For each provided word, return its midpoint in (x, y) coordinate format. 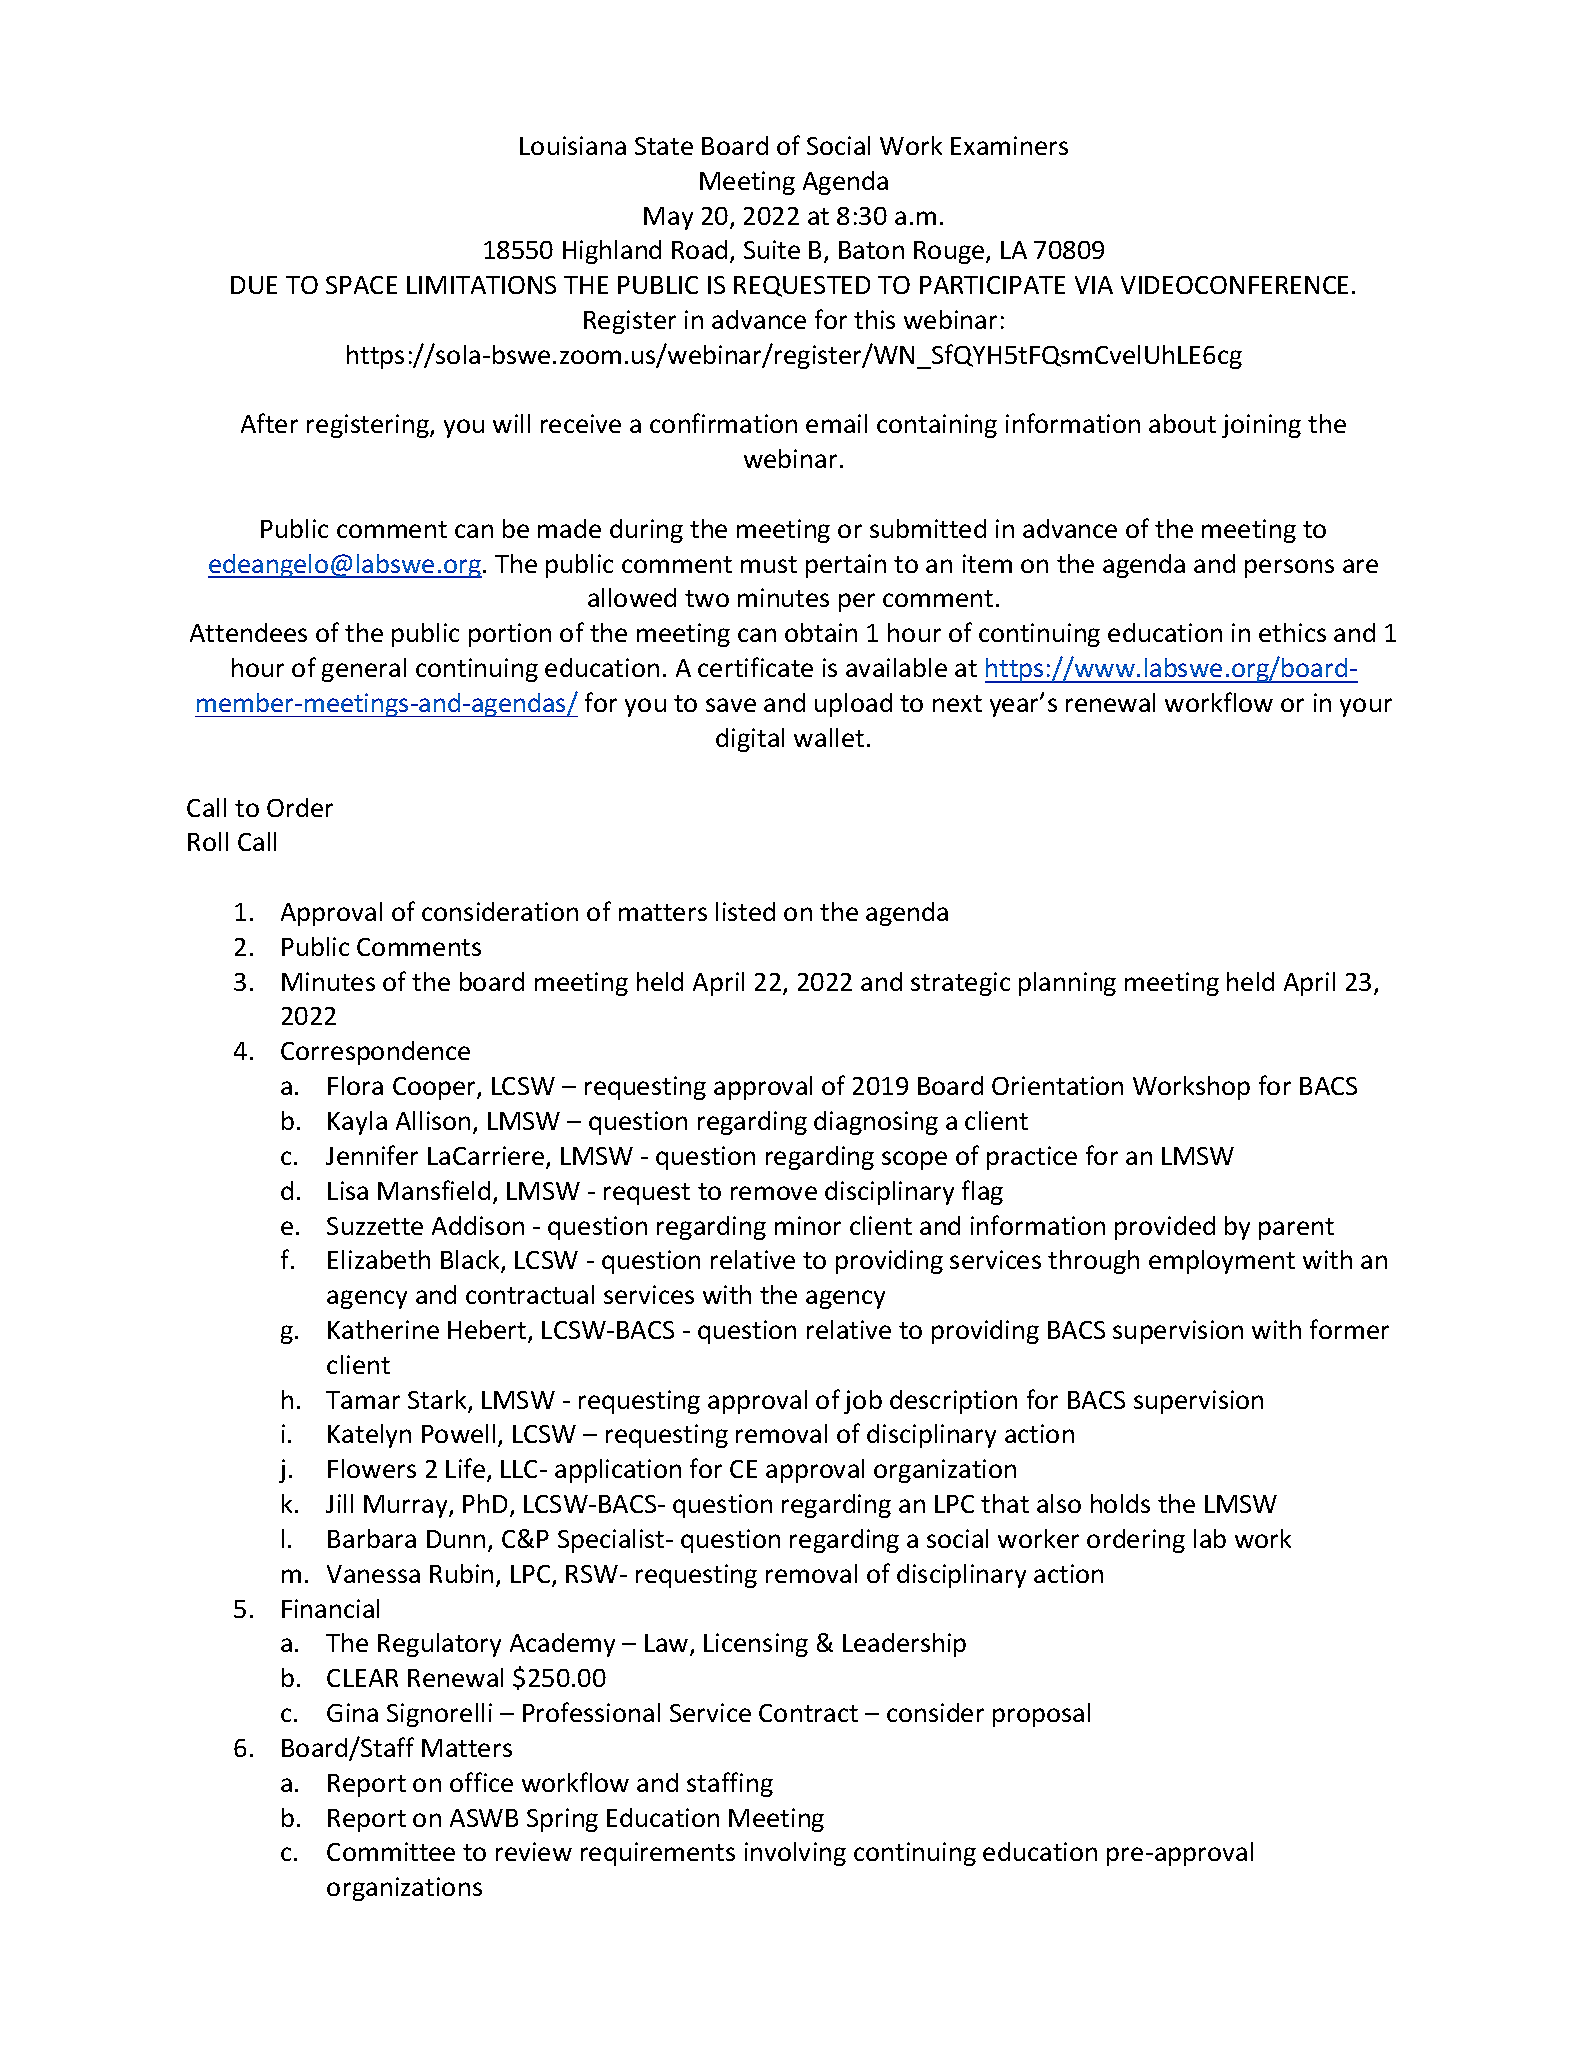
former (1349, 1329)
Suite (772, 249)
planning (1067, 984)
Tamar (363, 1400)
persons (1289, 568)
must (769, 564)
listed (745, 911)
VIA (1094, 285)
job (863, 1402)
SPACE (361, 285)
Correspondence (375, 1053)
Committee (391, 1851)
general (364, 670)
